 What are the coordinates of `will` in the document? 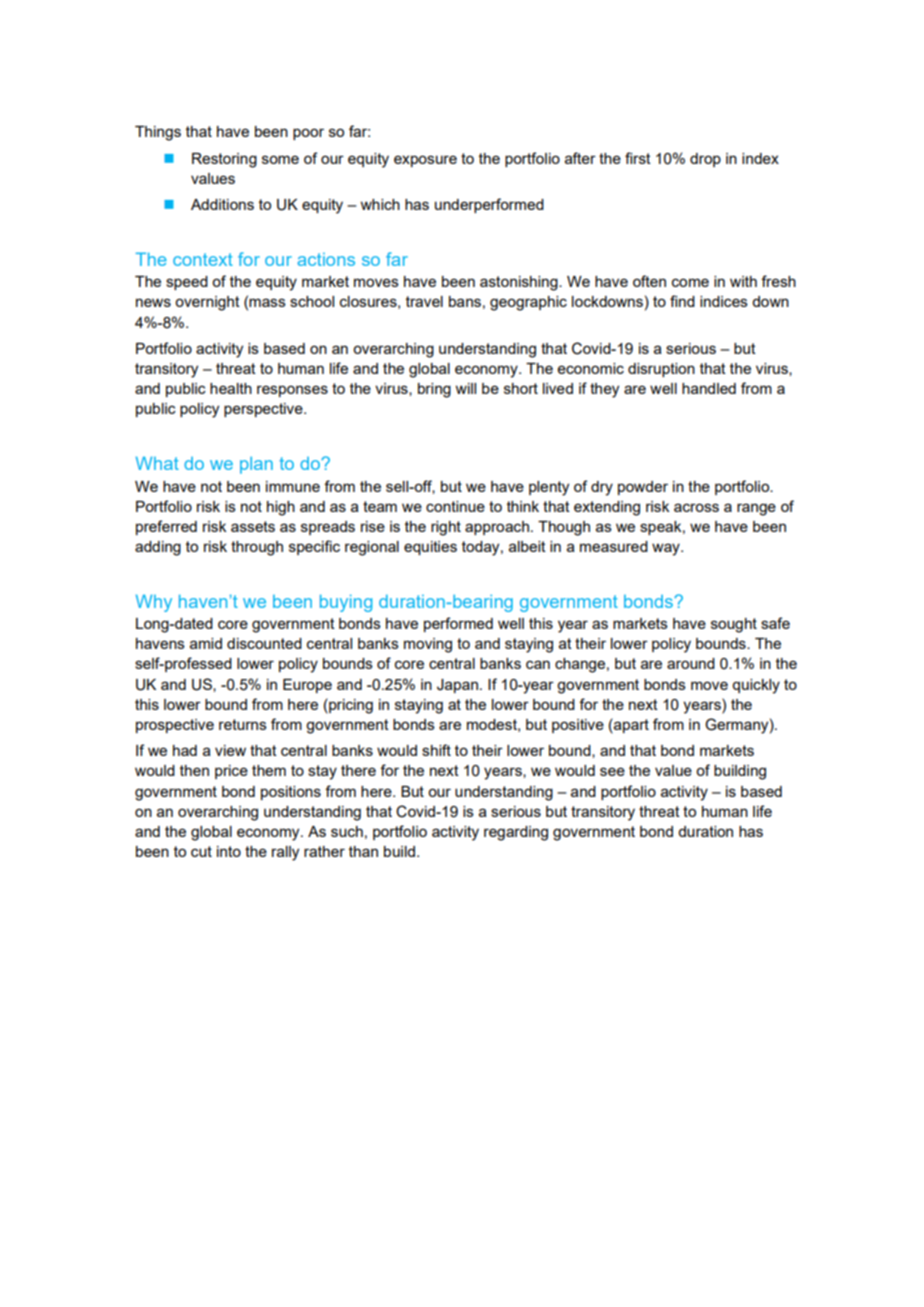 It's located at (465, 388).
